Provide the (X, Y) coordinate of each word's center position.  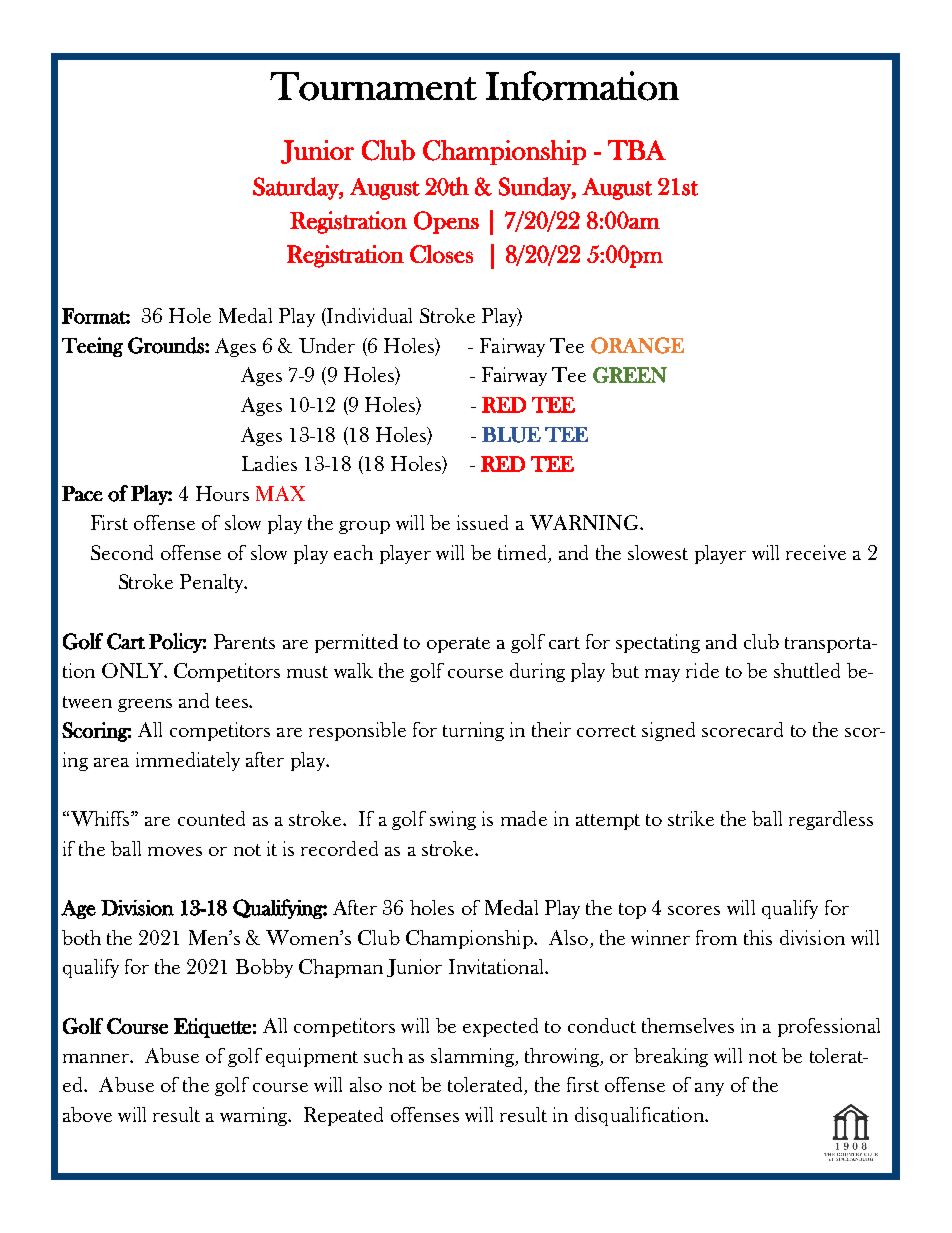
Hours (222, 493)
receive (816, 552)
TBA (637, 150)
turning (473, 731)
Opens (446, 222)
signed (668, 731)
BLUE (511, 435)
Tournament (373, 86)
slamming (473, 1057)
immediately (188, 761)
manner (97, 1058)
